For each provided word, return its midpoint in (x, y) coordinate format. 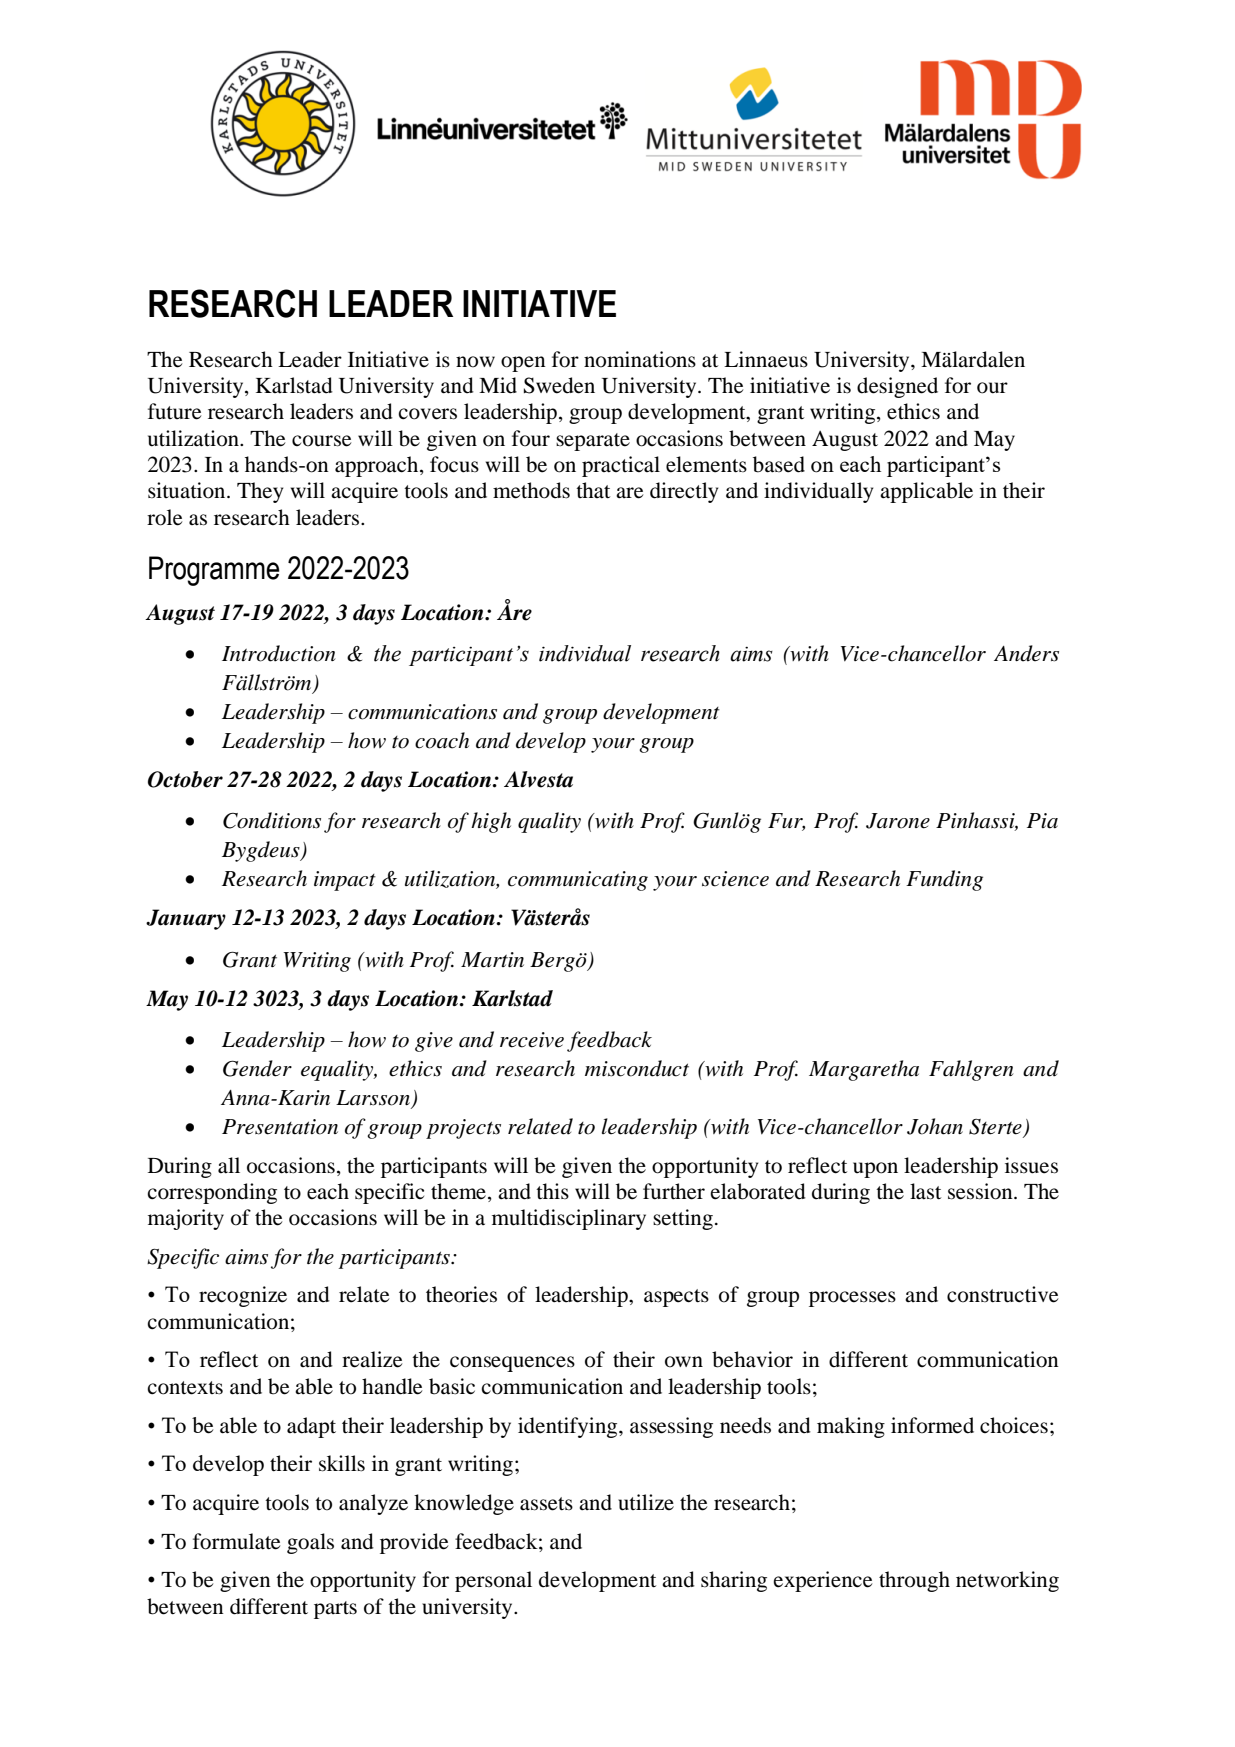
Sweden (559, 385)
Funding (944, 880)
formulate (236, 1541)
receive (532, 1040)
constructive (1002, 1294)
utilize (646, 1502)
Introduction (279, 653)
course (321, 441)
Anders (1026, 653)
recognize (243, 1296)
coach (442, 740)
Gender (257, 1068)
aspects (676, 1298)
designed (897, 387)
